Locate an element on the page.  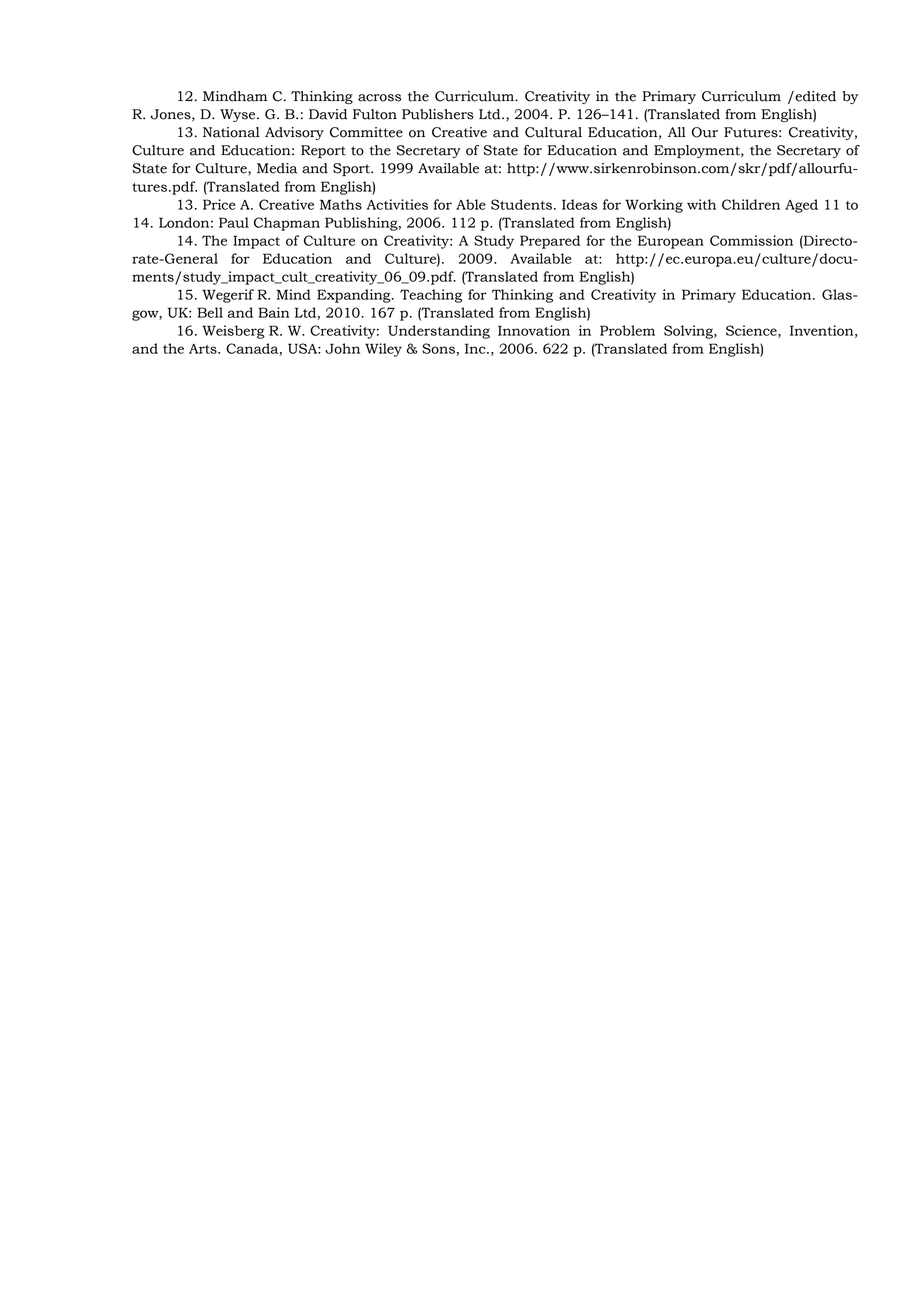
Sport is located at coordinates (352, 169).
